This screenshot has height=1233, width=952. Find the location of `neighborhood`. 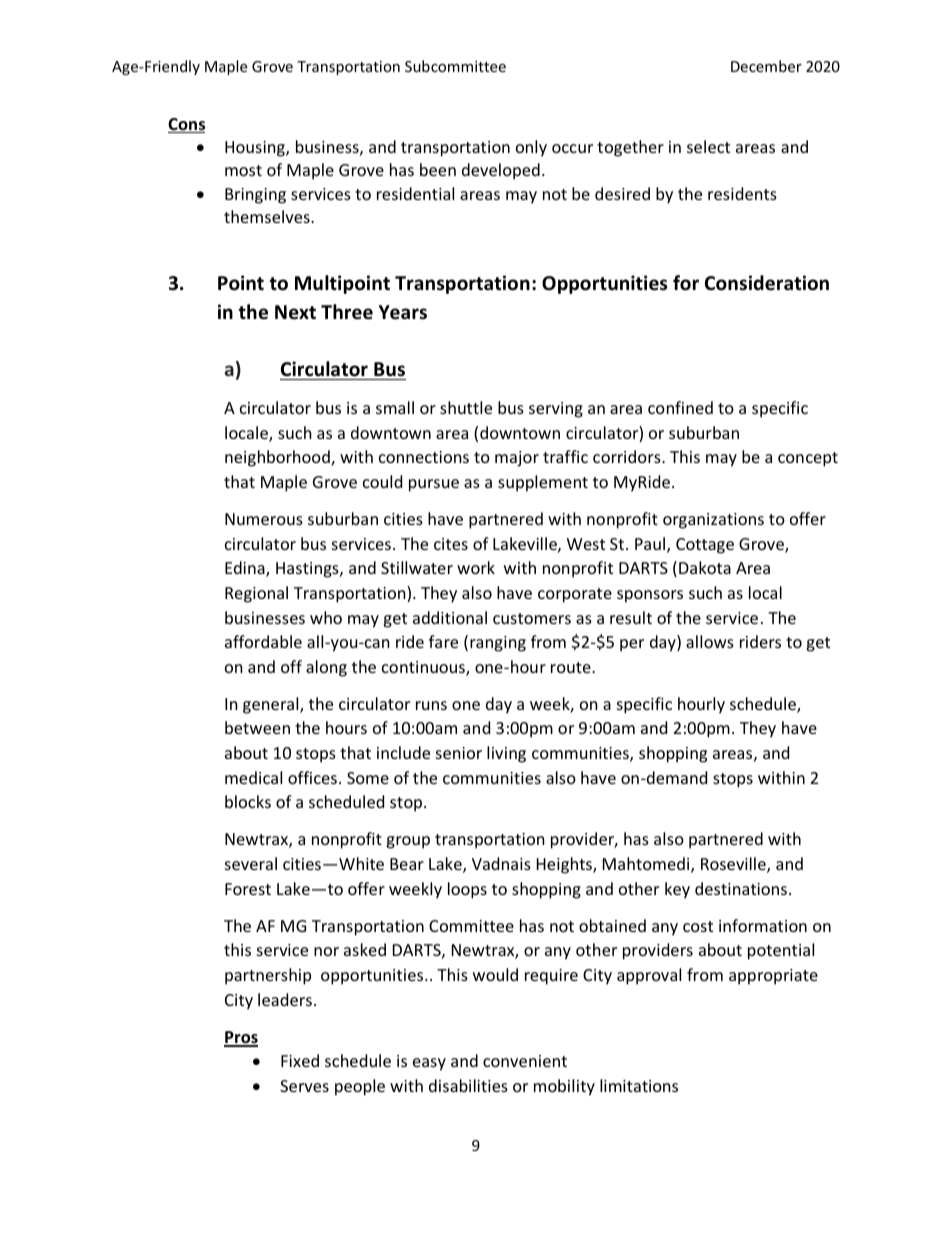

neighborhood is located at coordinates (278, 458).
